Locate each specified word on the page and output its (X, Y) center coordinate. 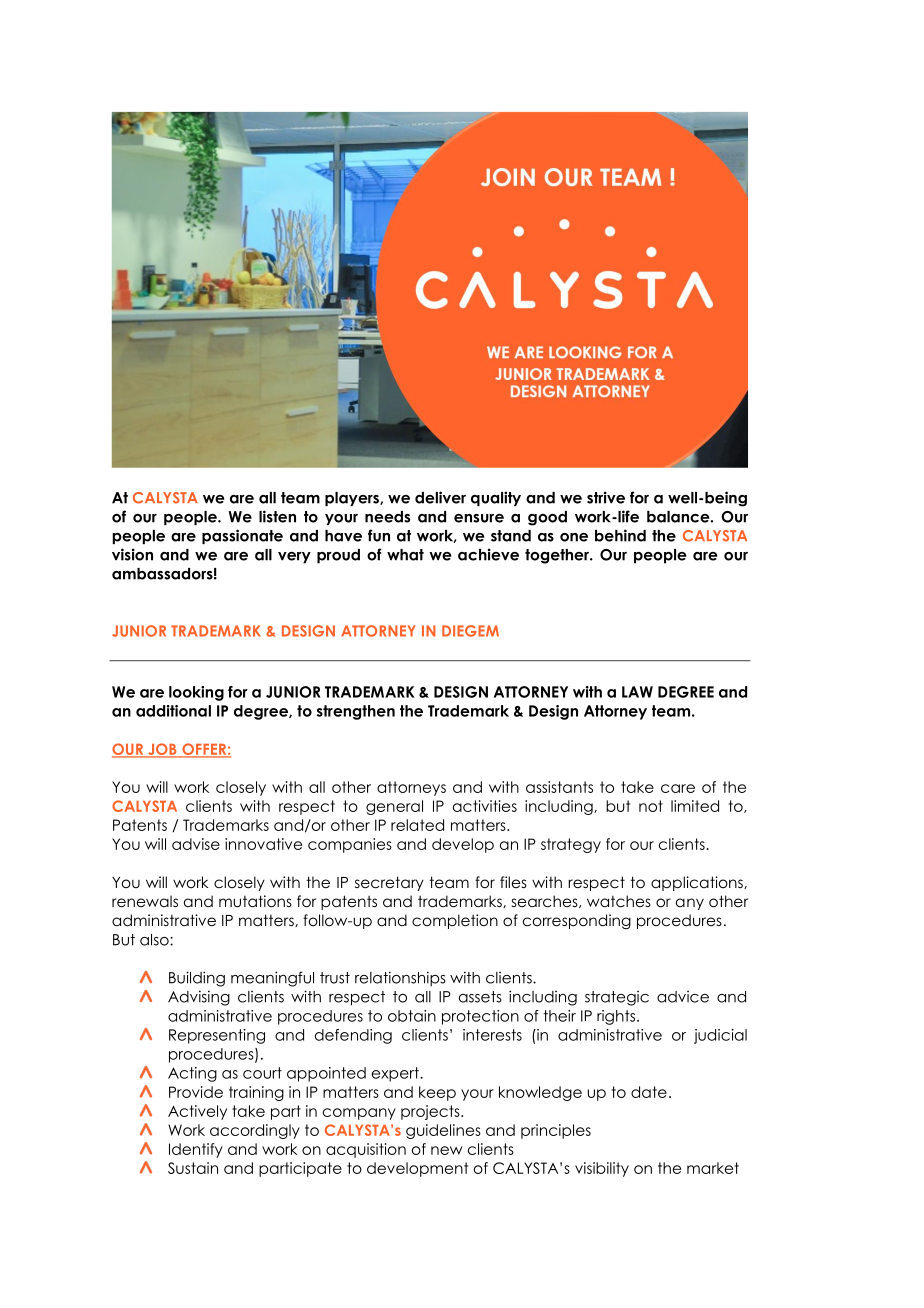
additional (173, 711)
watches (619, 901)
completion (455, 921)
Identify (196, 1150)
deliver (440, 497)
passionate (242, 536)
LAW (637, 692)
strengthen (356, 712)
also (155, 940)
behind (620, 535)
